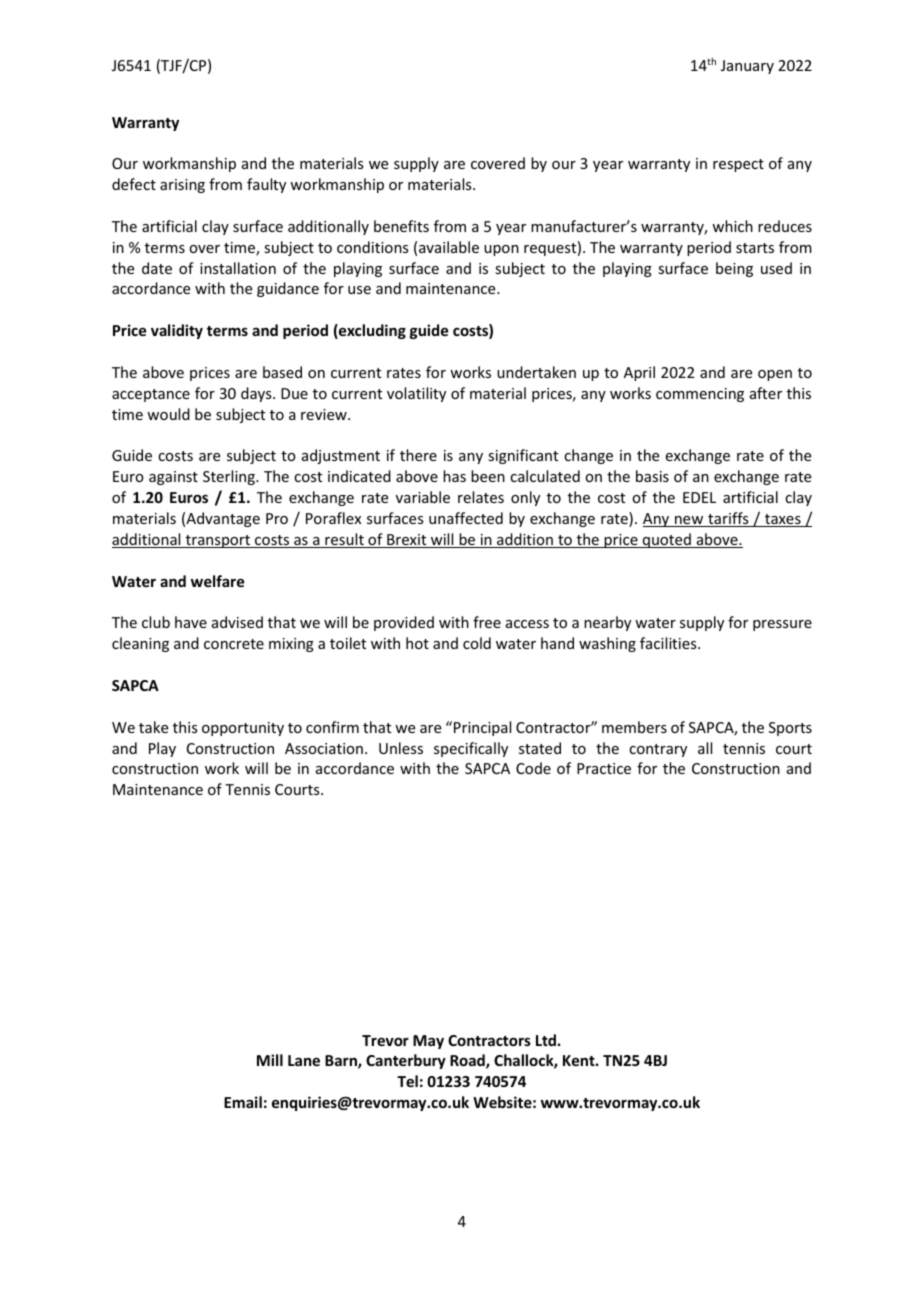 The image size is (924, 1308). I want to click on specifically, so click(471, 749).
